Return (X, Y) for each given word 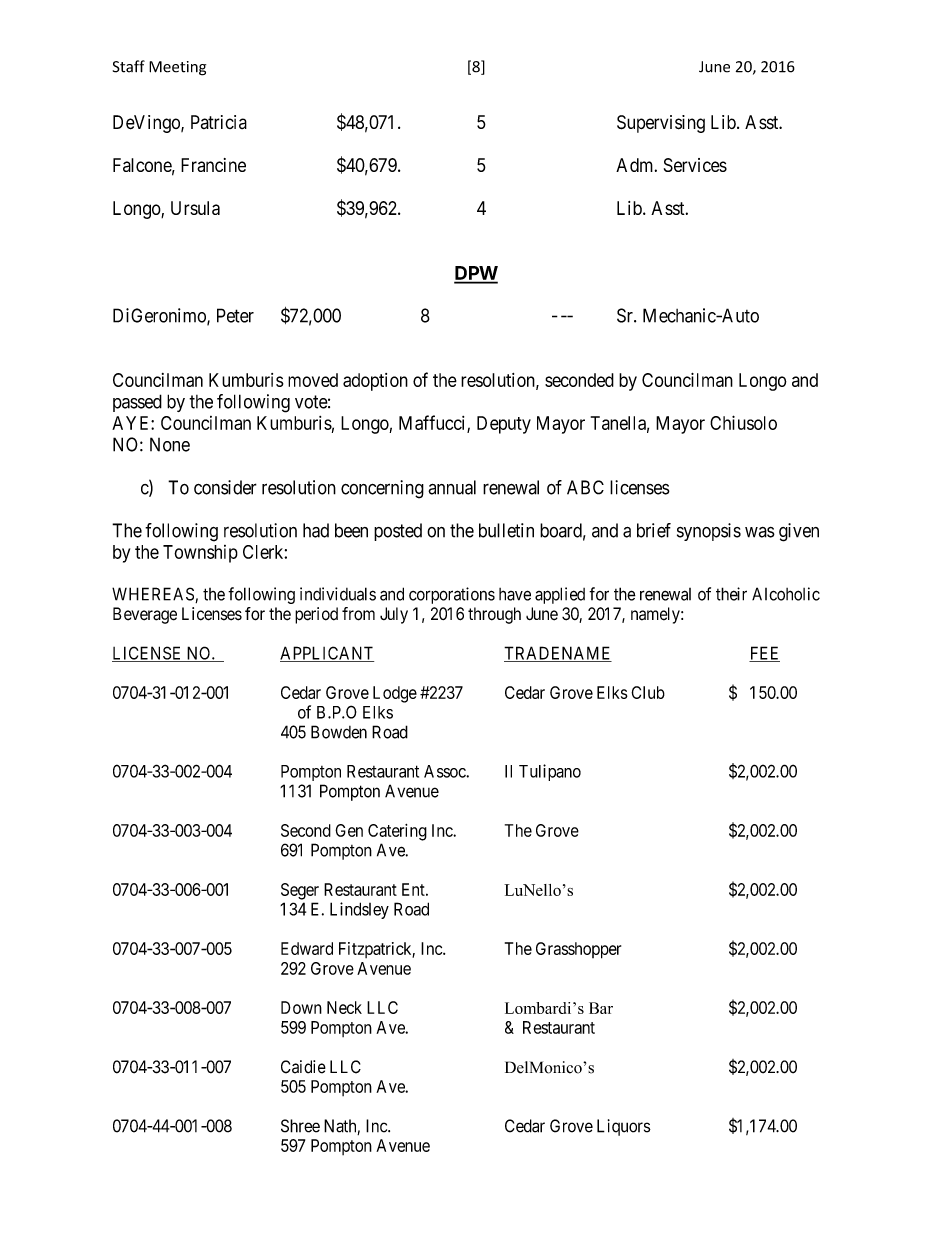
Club (648, 692)
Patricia (219, 122)
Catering (397, 832)
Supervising (661, 124)
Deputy (504, 425)
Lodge (395, 694)
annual (452, 487)
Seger (300, 891)
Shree (300, 1126)
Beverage (145, 615)
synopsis (709, 532)
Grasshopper (578, 950)
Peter (235, 315)
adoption (375, 382)
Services (695, 165)
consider (225, 487)
